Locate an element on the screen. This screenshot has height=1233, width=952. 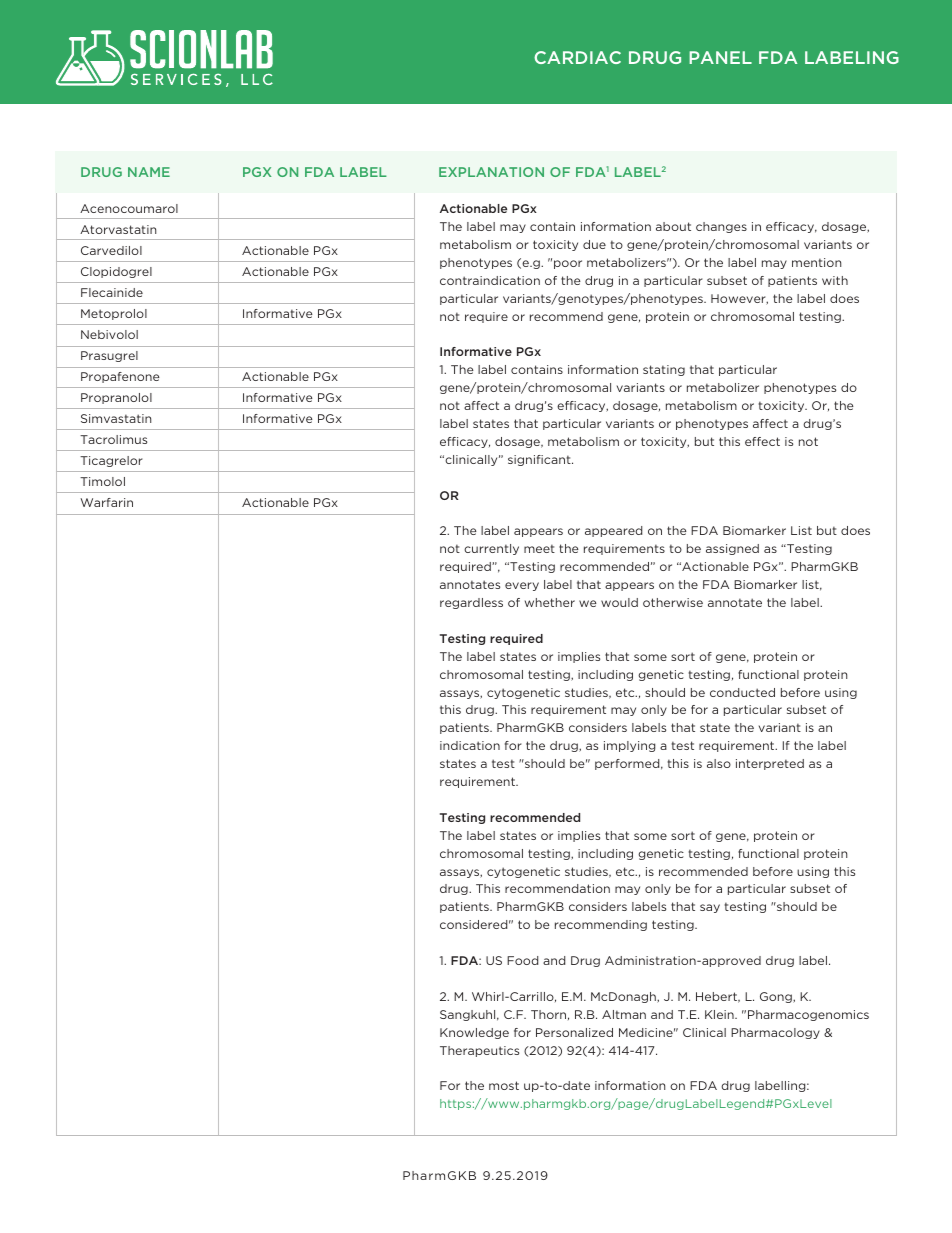
CARDIAC is located at coordinates (577, 57).
